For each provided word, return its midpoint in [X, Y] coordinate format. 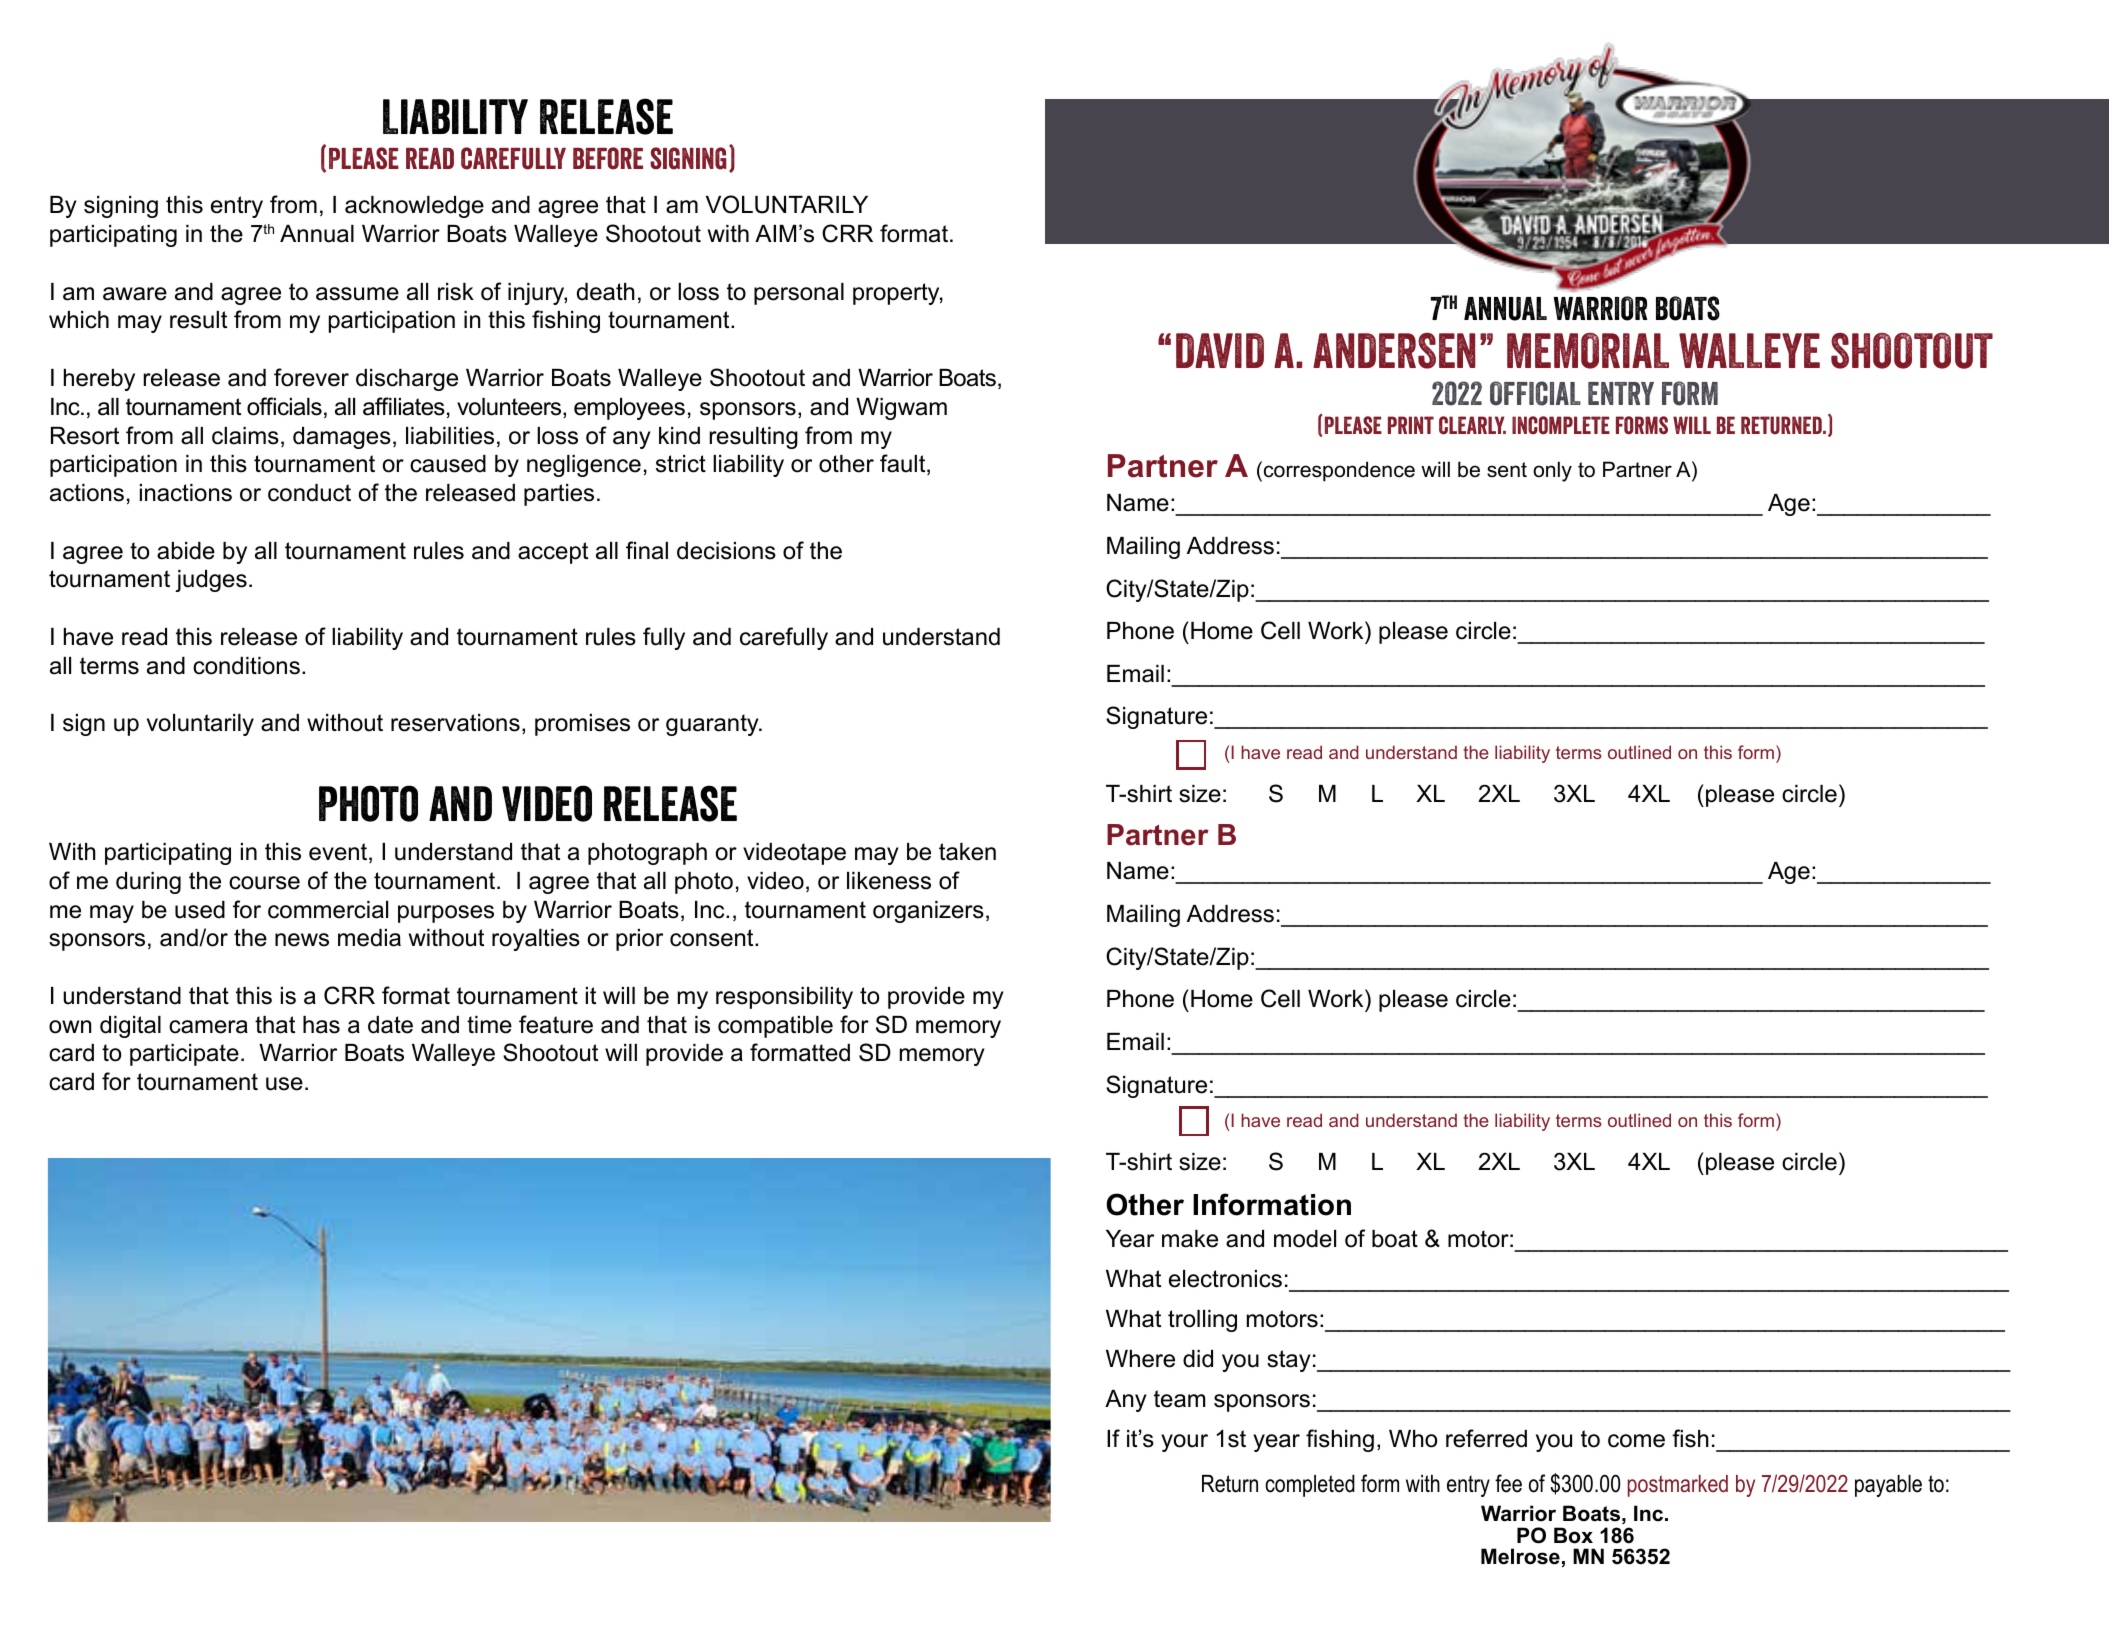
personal [799, 294]
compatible [775, 1027]
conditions [246, 666]
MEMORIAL [1588, 350]
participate [184, 1055]
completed [1310, 1486]
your [1184, 1443]
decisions [726, 551]
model [1305, 1239]
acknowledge [414, 207]
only [1552, 471]
